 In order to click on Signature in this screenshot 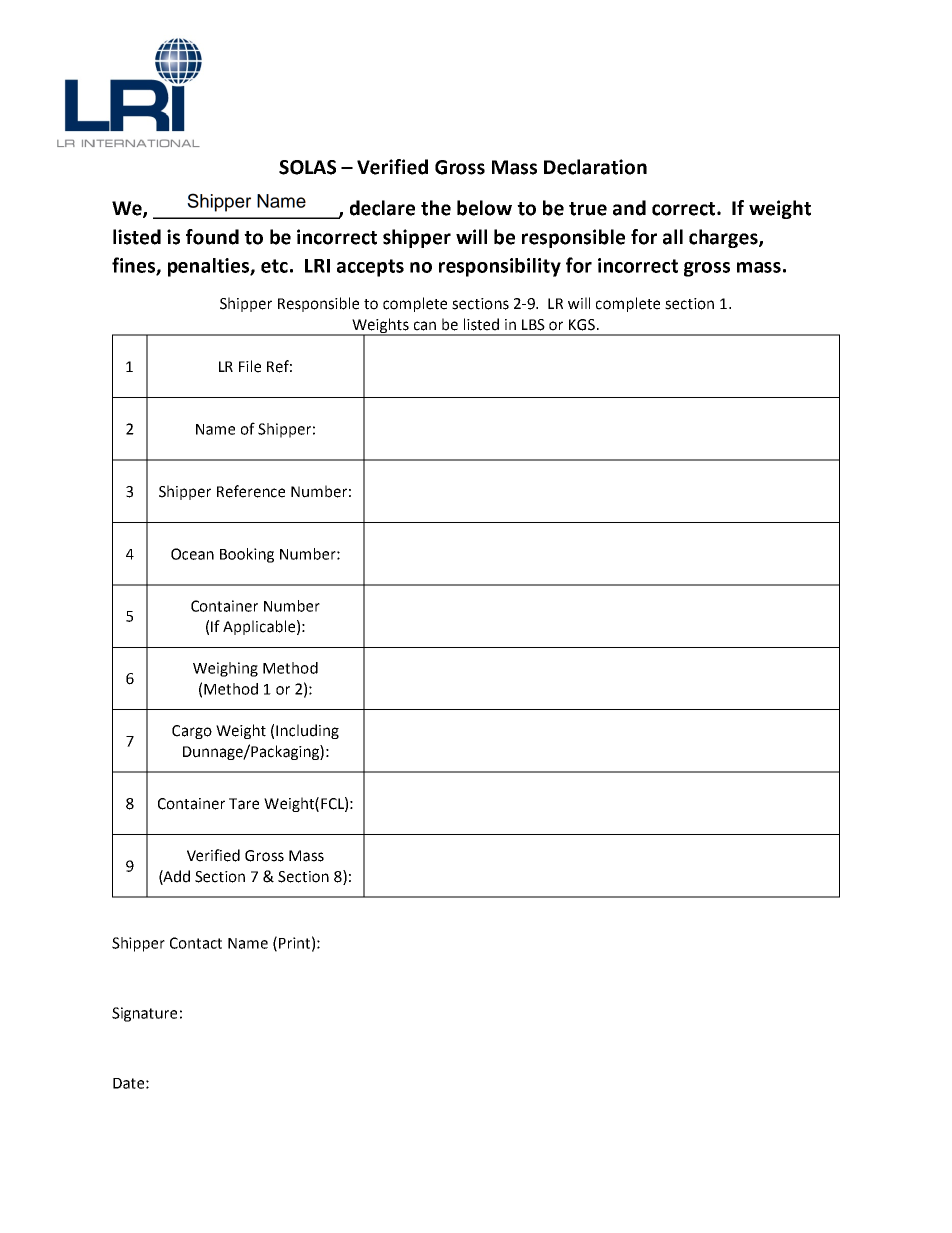, I will do `click(144, 1014)`.
